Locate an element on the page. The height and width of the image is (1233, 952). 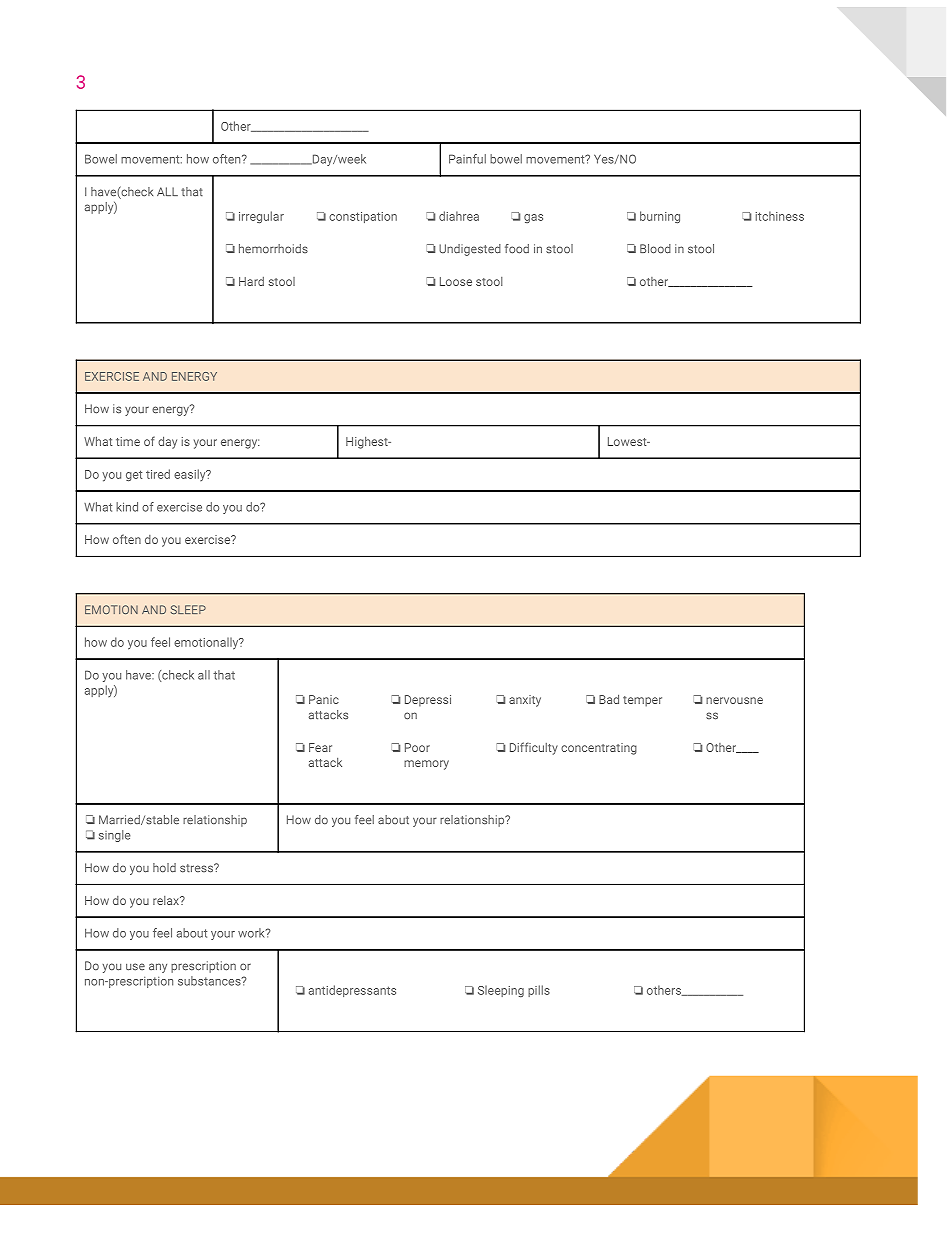
work is located at coordinates (252, 933).
